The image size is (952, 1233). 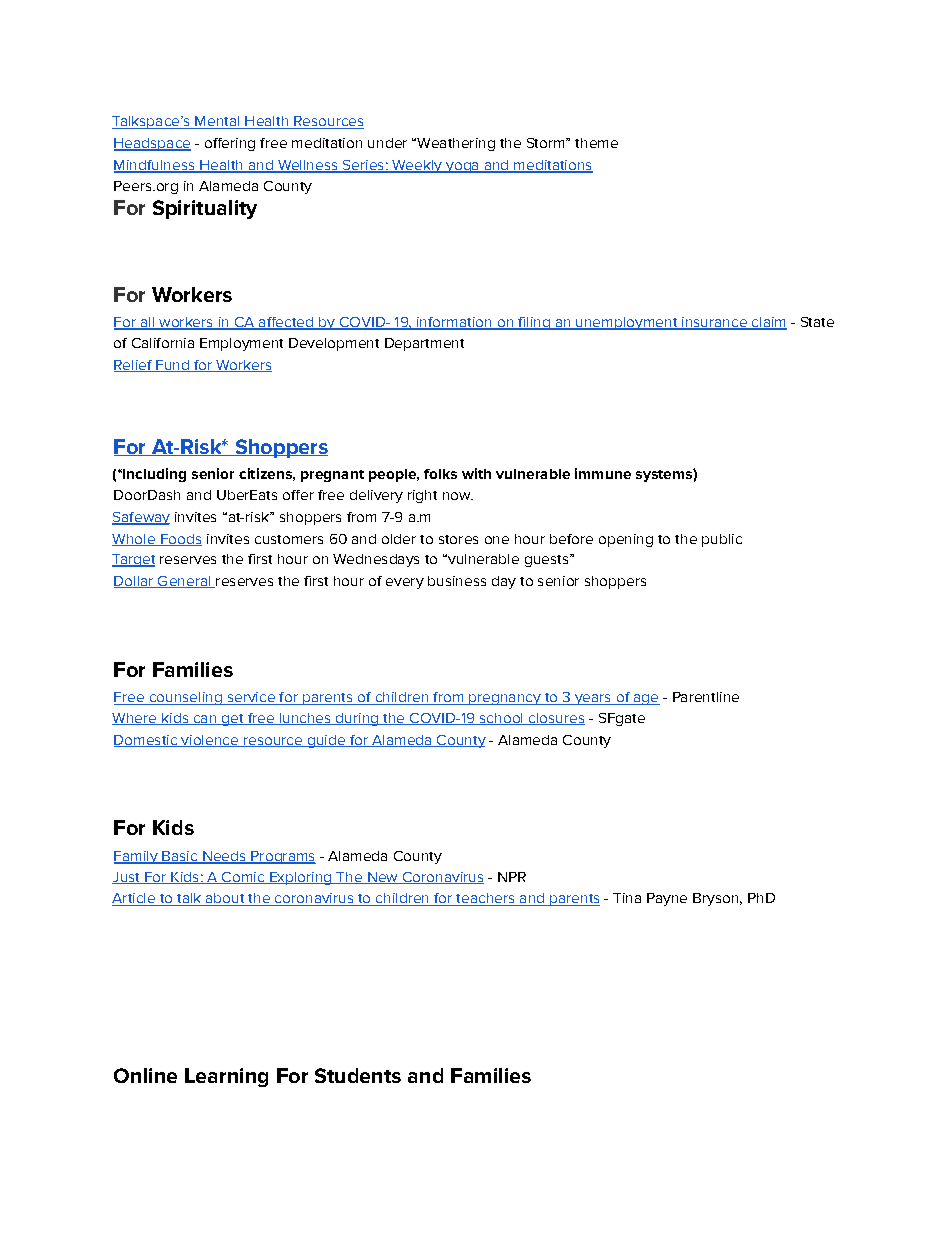 What do you see at coordinates (217, 122) in the page?
I see `Mental` at bounding box center [217, 122].
